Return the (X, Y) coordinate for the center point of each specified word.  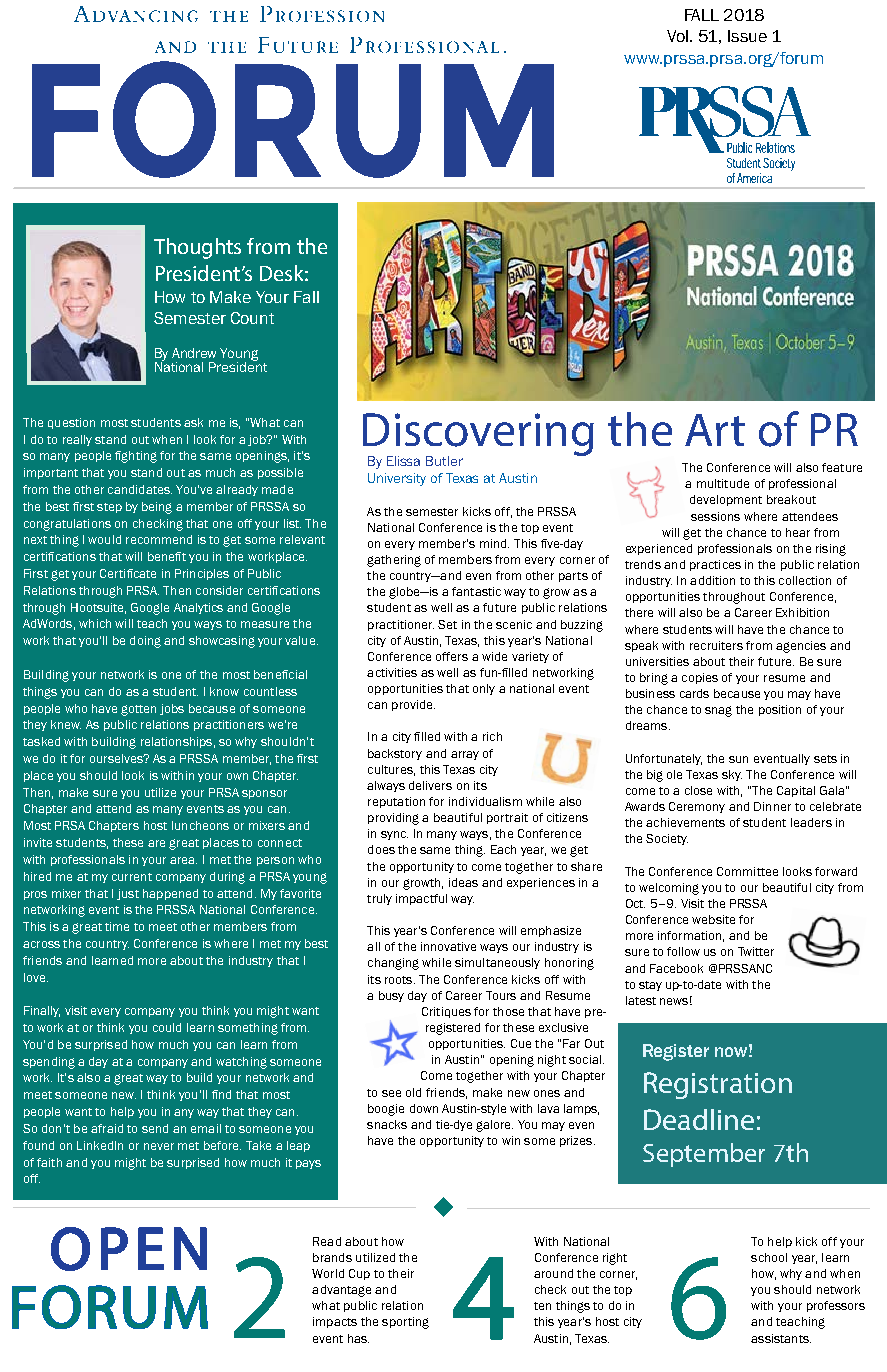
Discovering (478, 436)
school (769, 1257)
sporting (405, 1323)
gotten (138, 710)
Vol (677, 36)
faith (49, 1162)
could (167, 1027)
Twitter (756, 951)
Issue (747, 36)
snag (718, 711)
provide (413, 705)
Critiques (446, 1012)
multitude (723, 483)
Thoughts (197, 248)
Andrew (194, 353)
